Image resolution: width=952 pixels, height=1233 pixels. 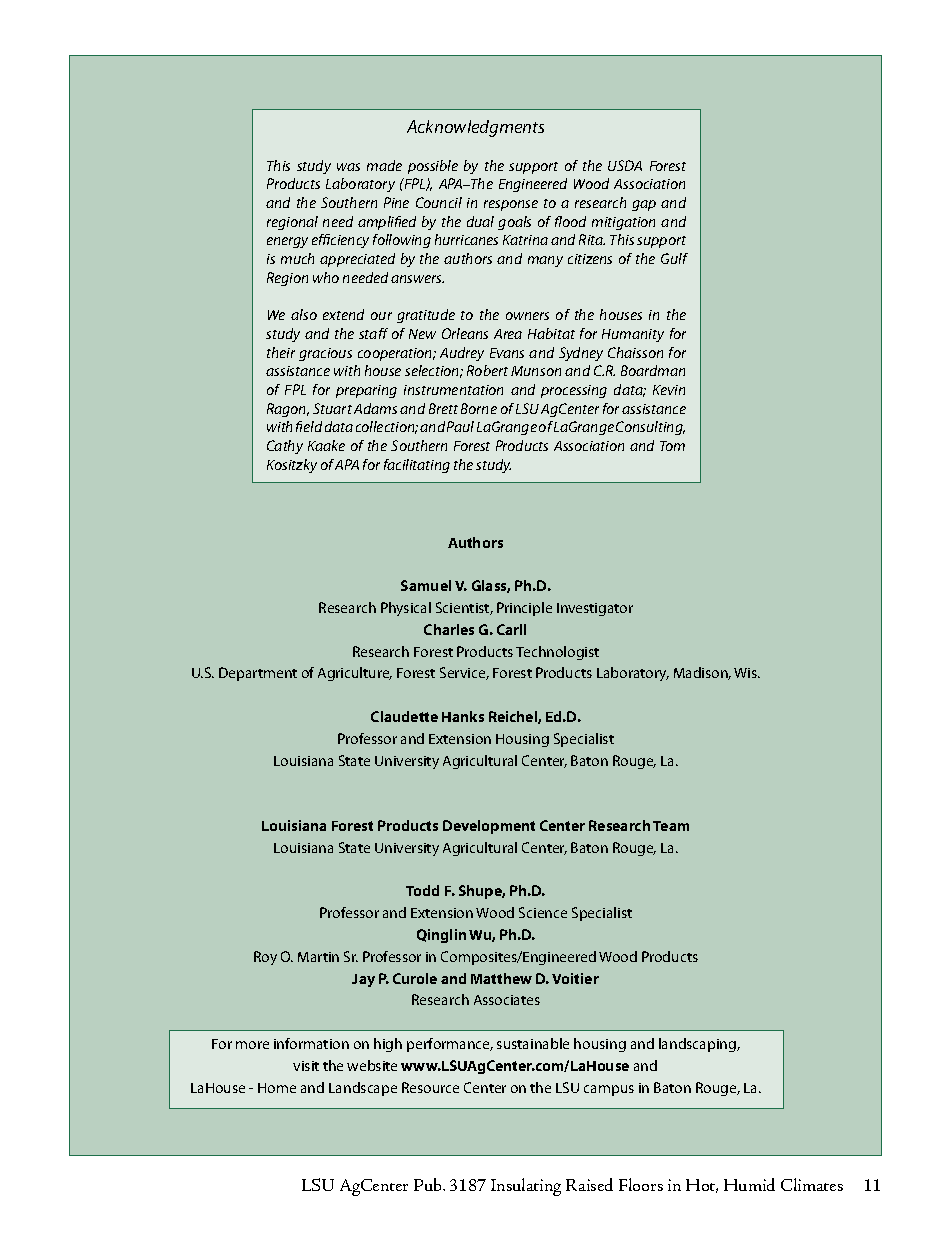 What do you see at coordinates (644, 205) in the screenshot?
I see `gap` at bounding box center [644, 205].
